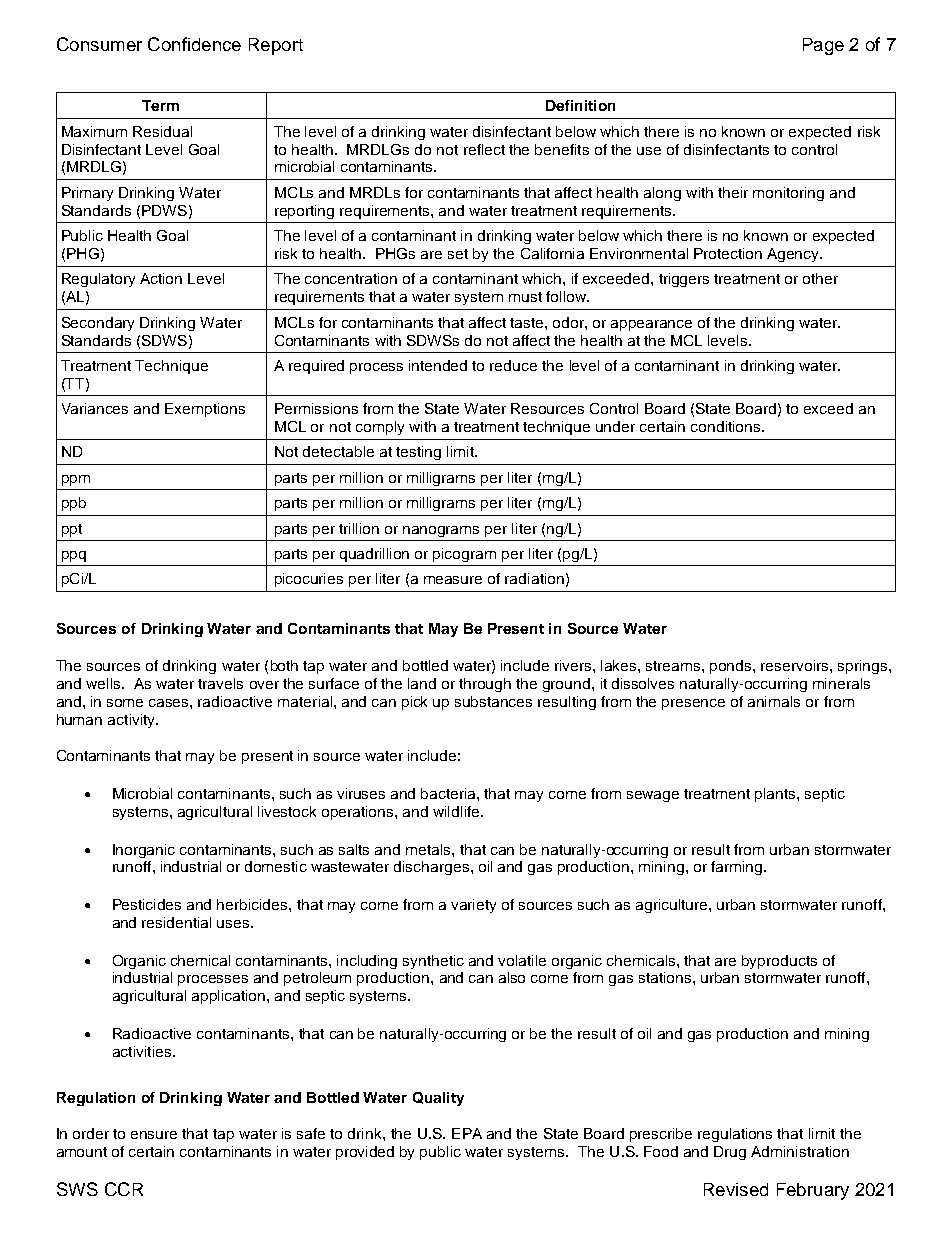 This screenshot has height=1233, width=952. I want to click on measure, so click(453, 580).
